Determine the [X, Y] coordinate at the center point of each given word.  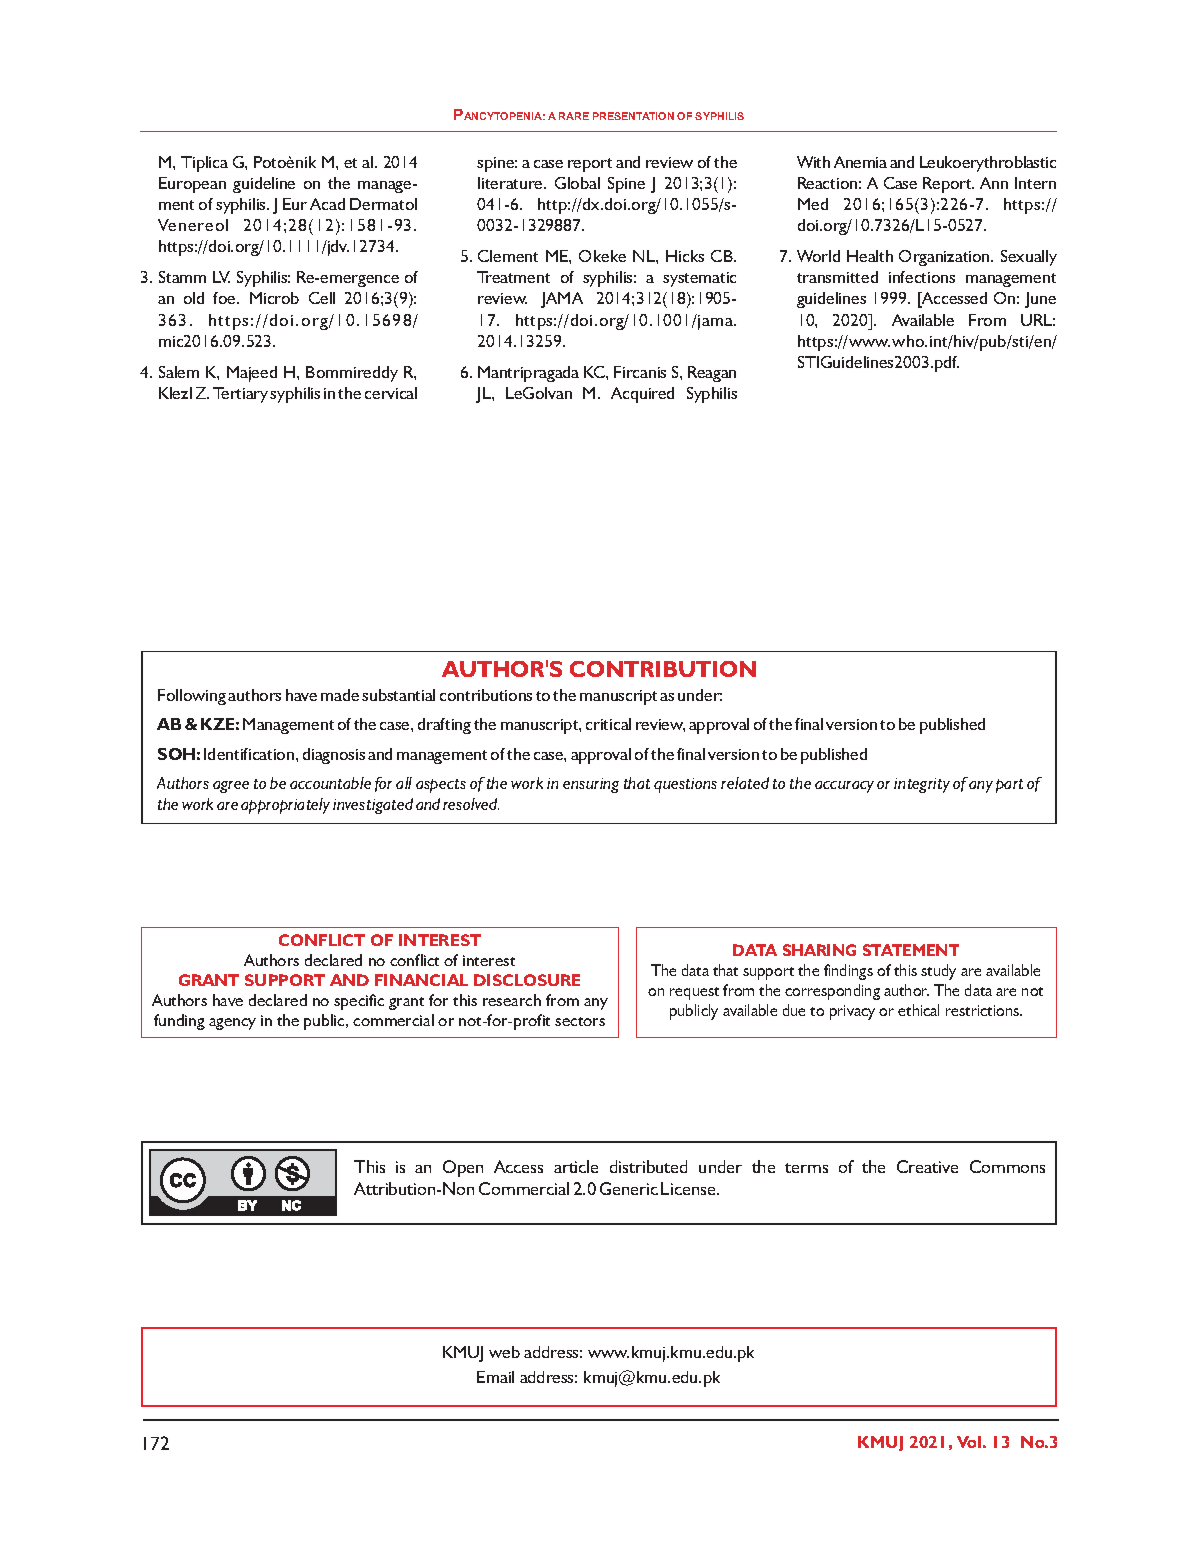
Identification [250, 754]
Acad [327, 204]
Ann [994, 183]
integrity [922, 785]
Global [577, 183]
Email [495, 1377]
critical [608, 724]
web [504, 1352]
